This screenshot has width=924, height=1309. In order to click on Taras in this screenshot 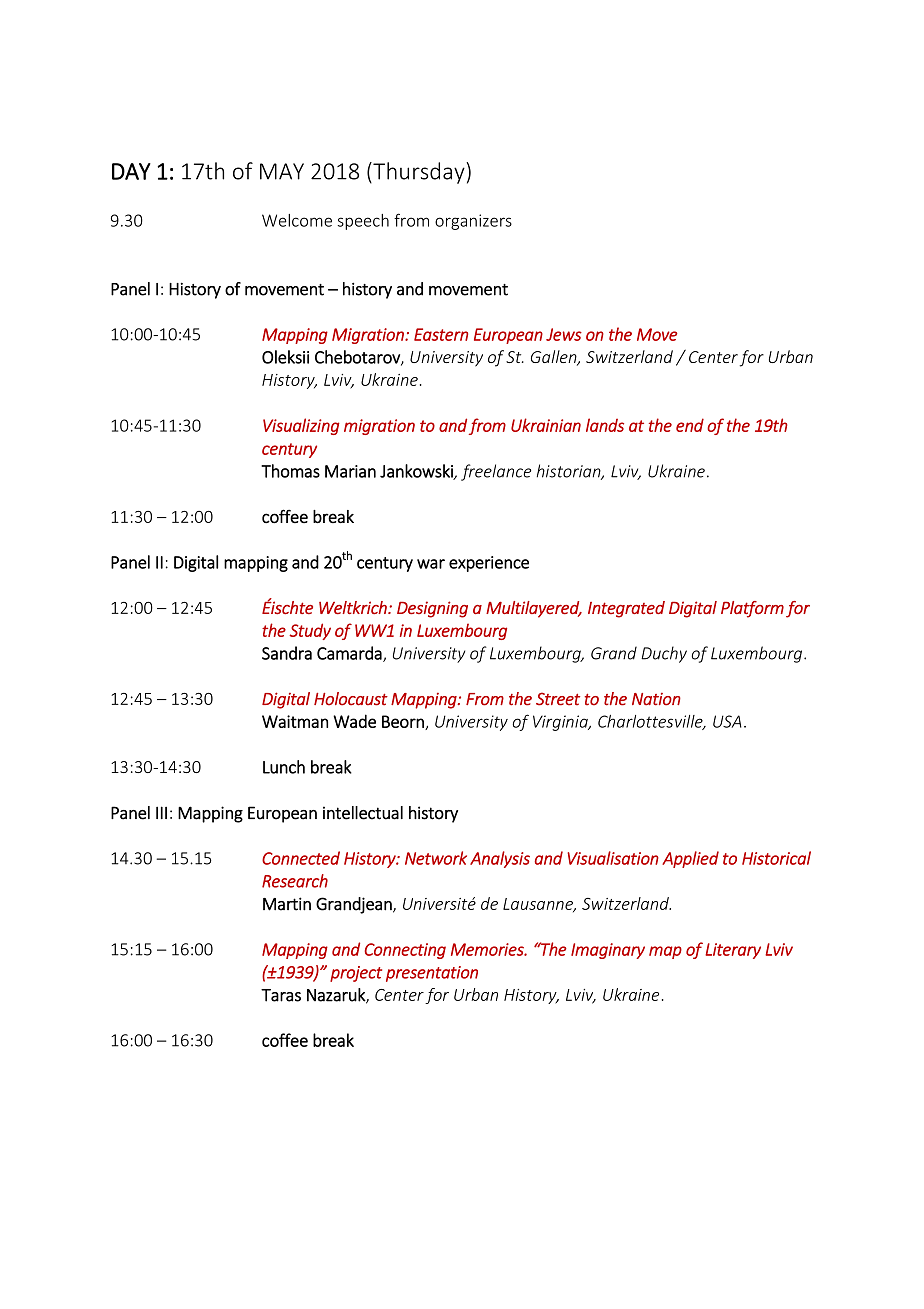, I will do `click(281, 995)`.
